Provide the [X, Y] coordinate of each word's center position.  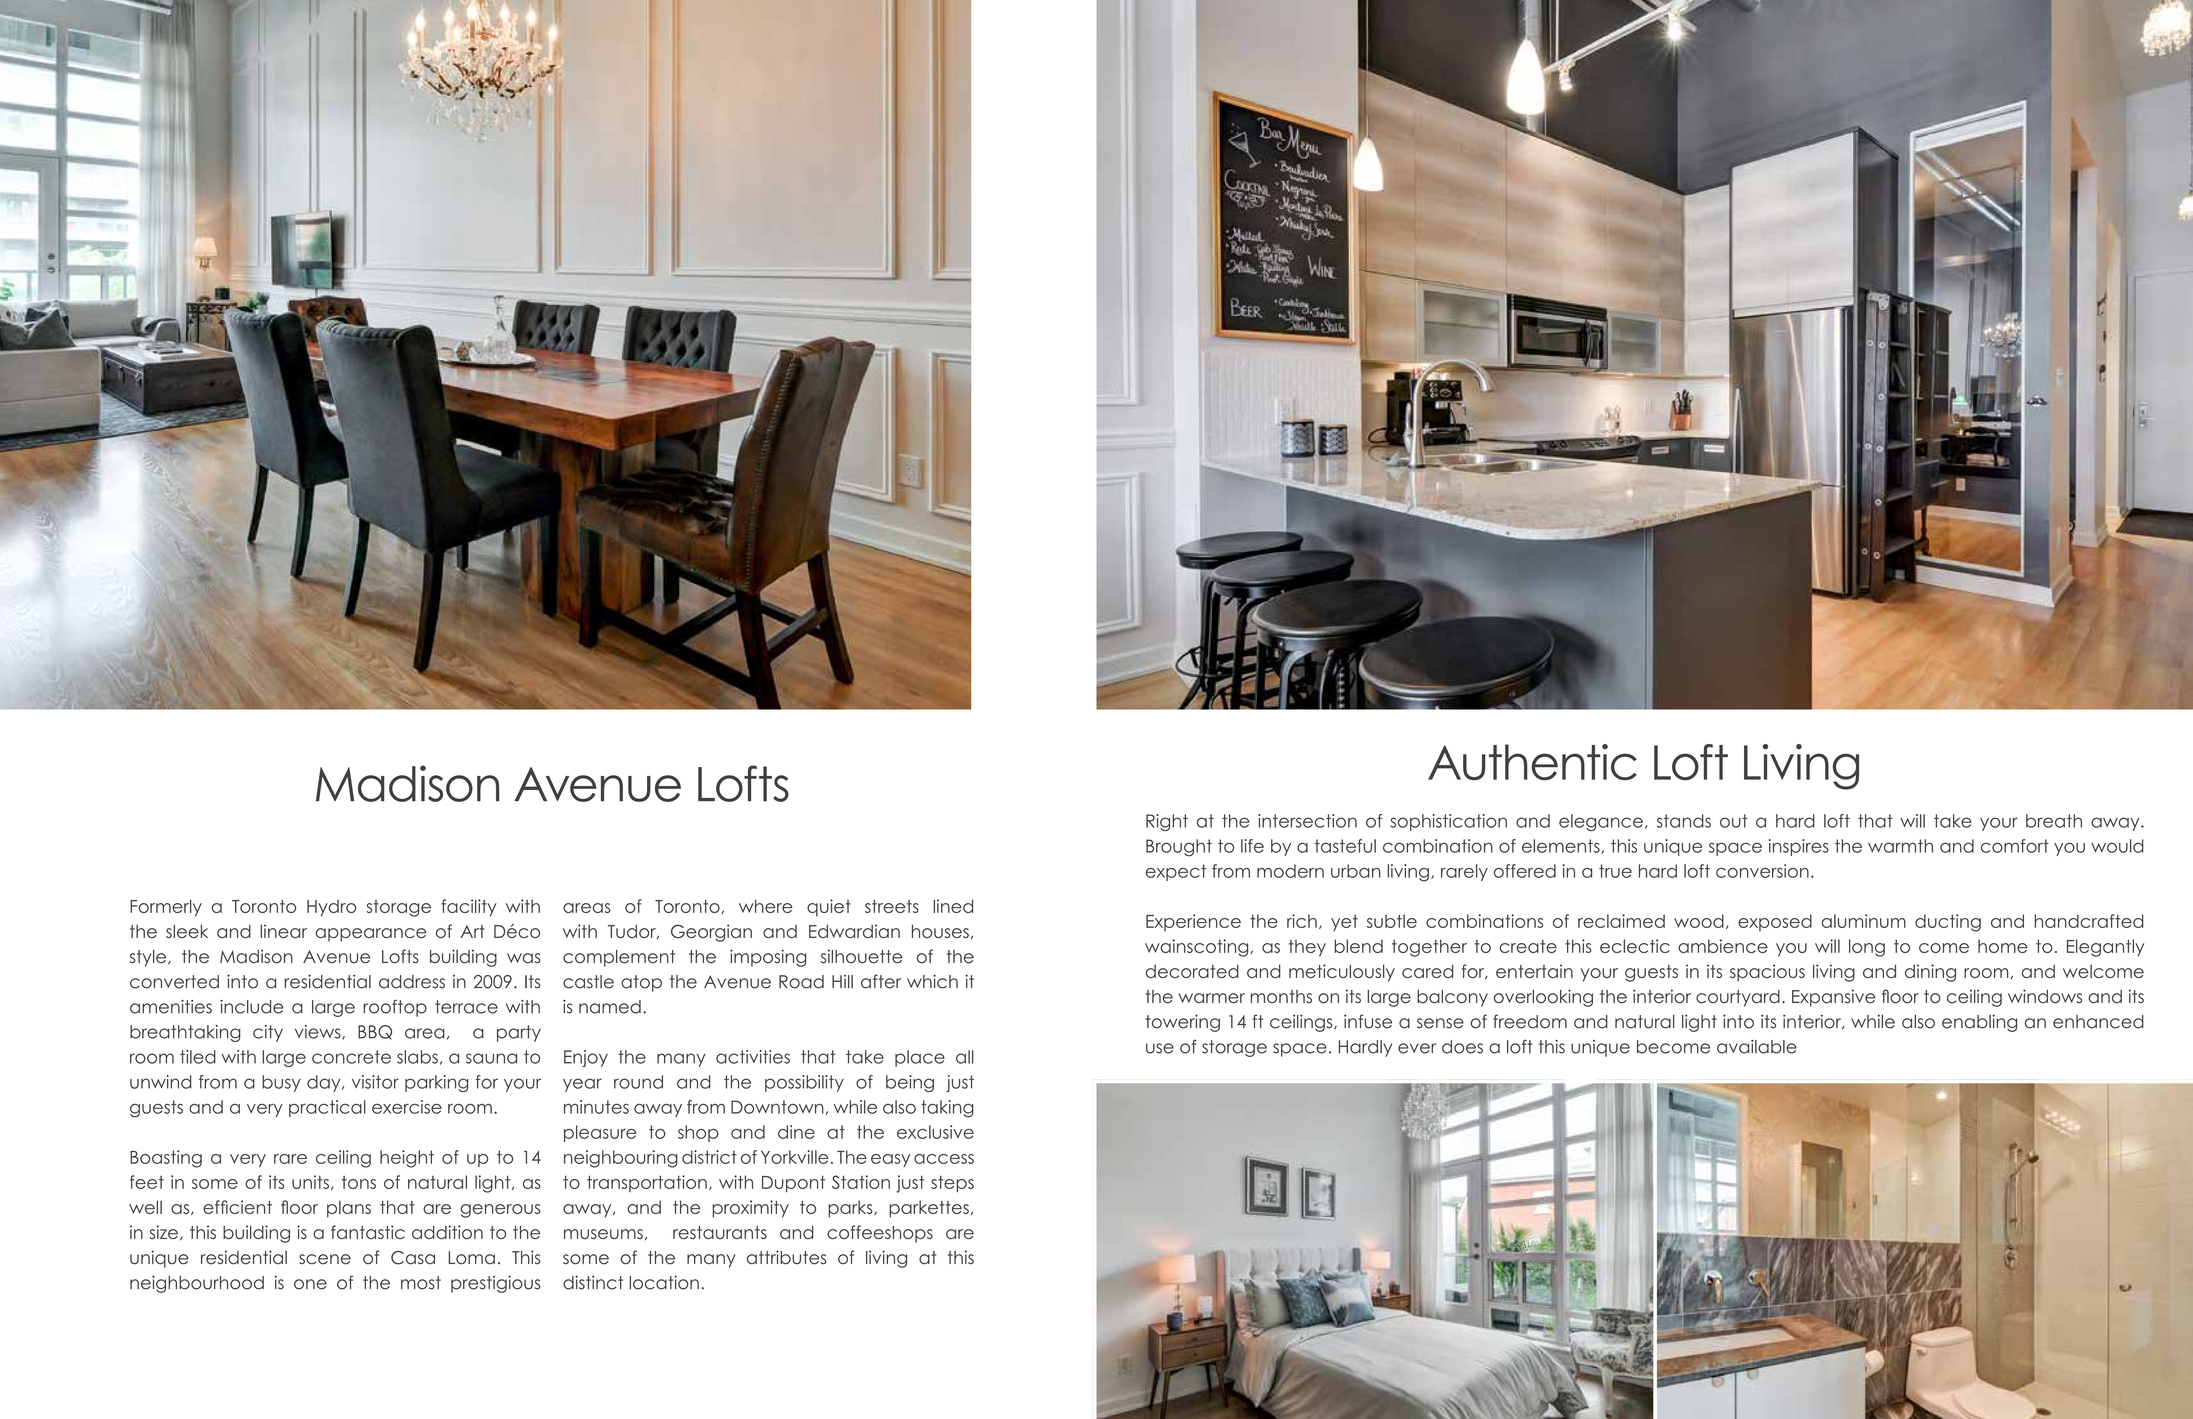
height [407, 1159]
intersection [1307, 821]
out [1733, 821]
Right [1167, 822]
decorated [1192, 971]
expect [1176, 872]
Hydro [332, 908]
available [1757, 1047]
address [412, 982]
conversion [1762, 871]
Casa [413, 1258]
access [944, 1159]
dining [1930, 973]
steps [952, 1183]
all [965, 1057]
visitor [375, 1082]
